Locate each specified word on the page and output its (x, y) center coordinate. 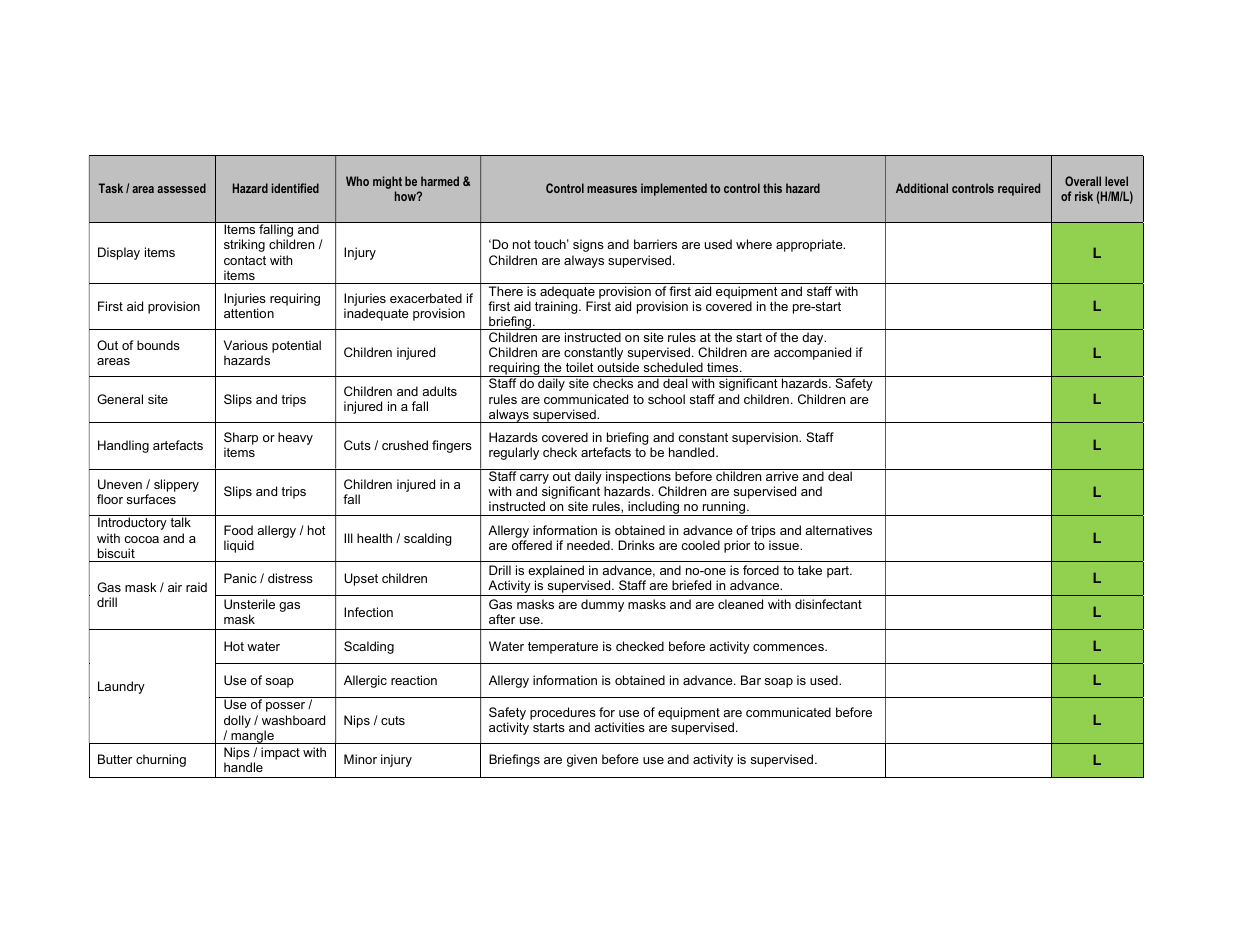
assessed (181, 188)
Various (246, 345)
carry (535, 480)
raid (196, 587)
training (557, 307)
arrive (782, 476)
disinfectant (828, 604)
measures (612, 189)
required (1019, 189)
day (814, 338)
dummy (602, 605)
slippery (176, 485)
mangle (252, 737)
